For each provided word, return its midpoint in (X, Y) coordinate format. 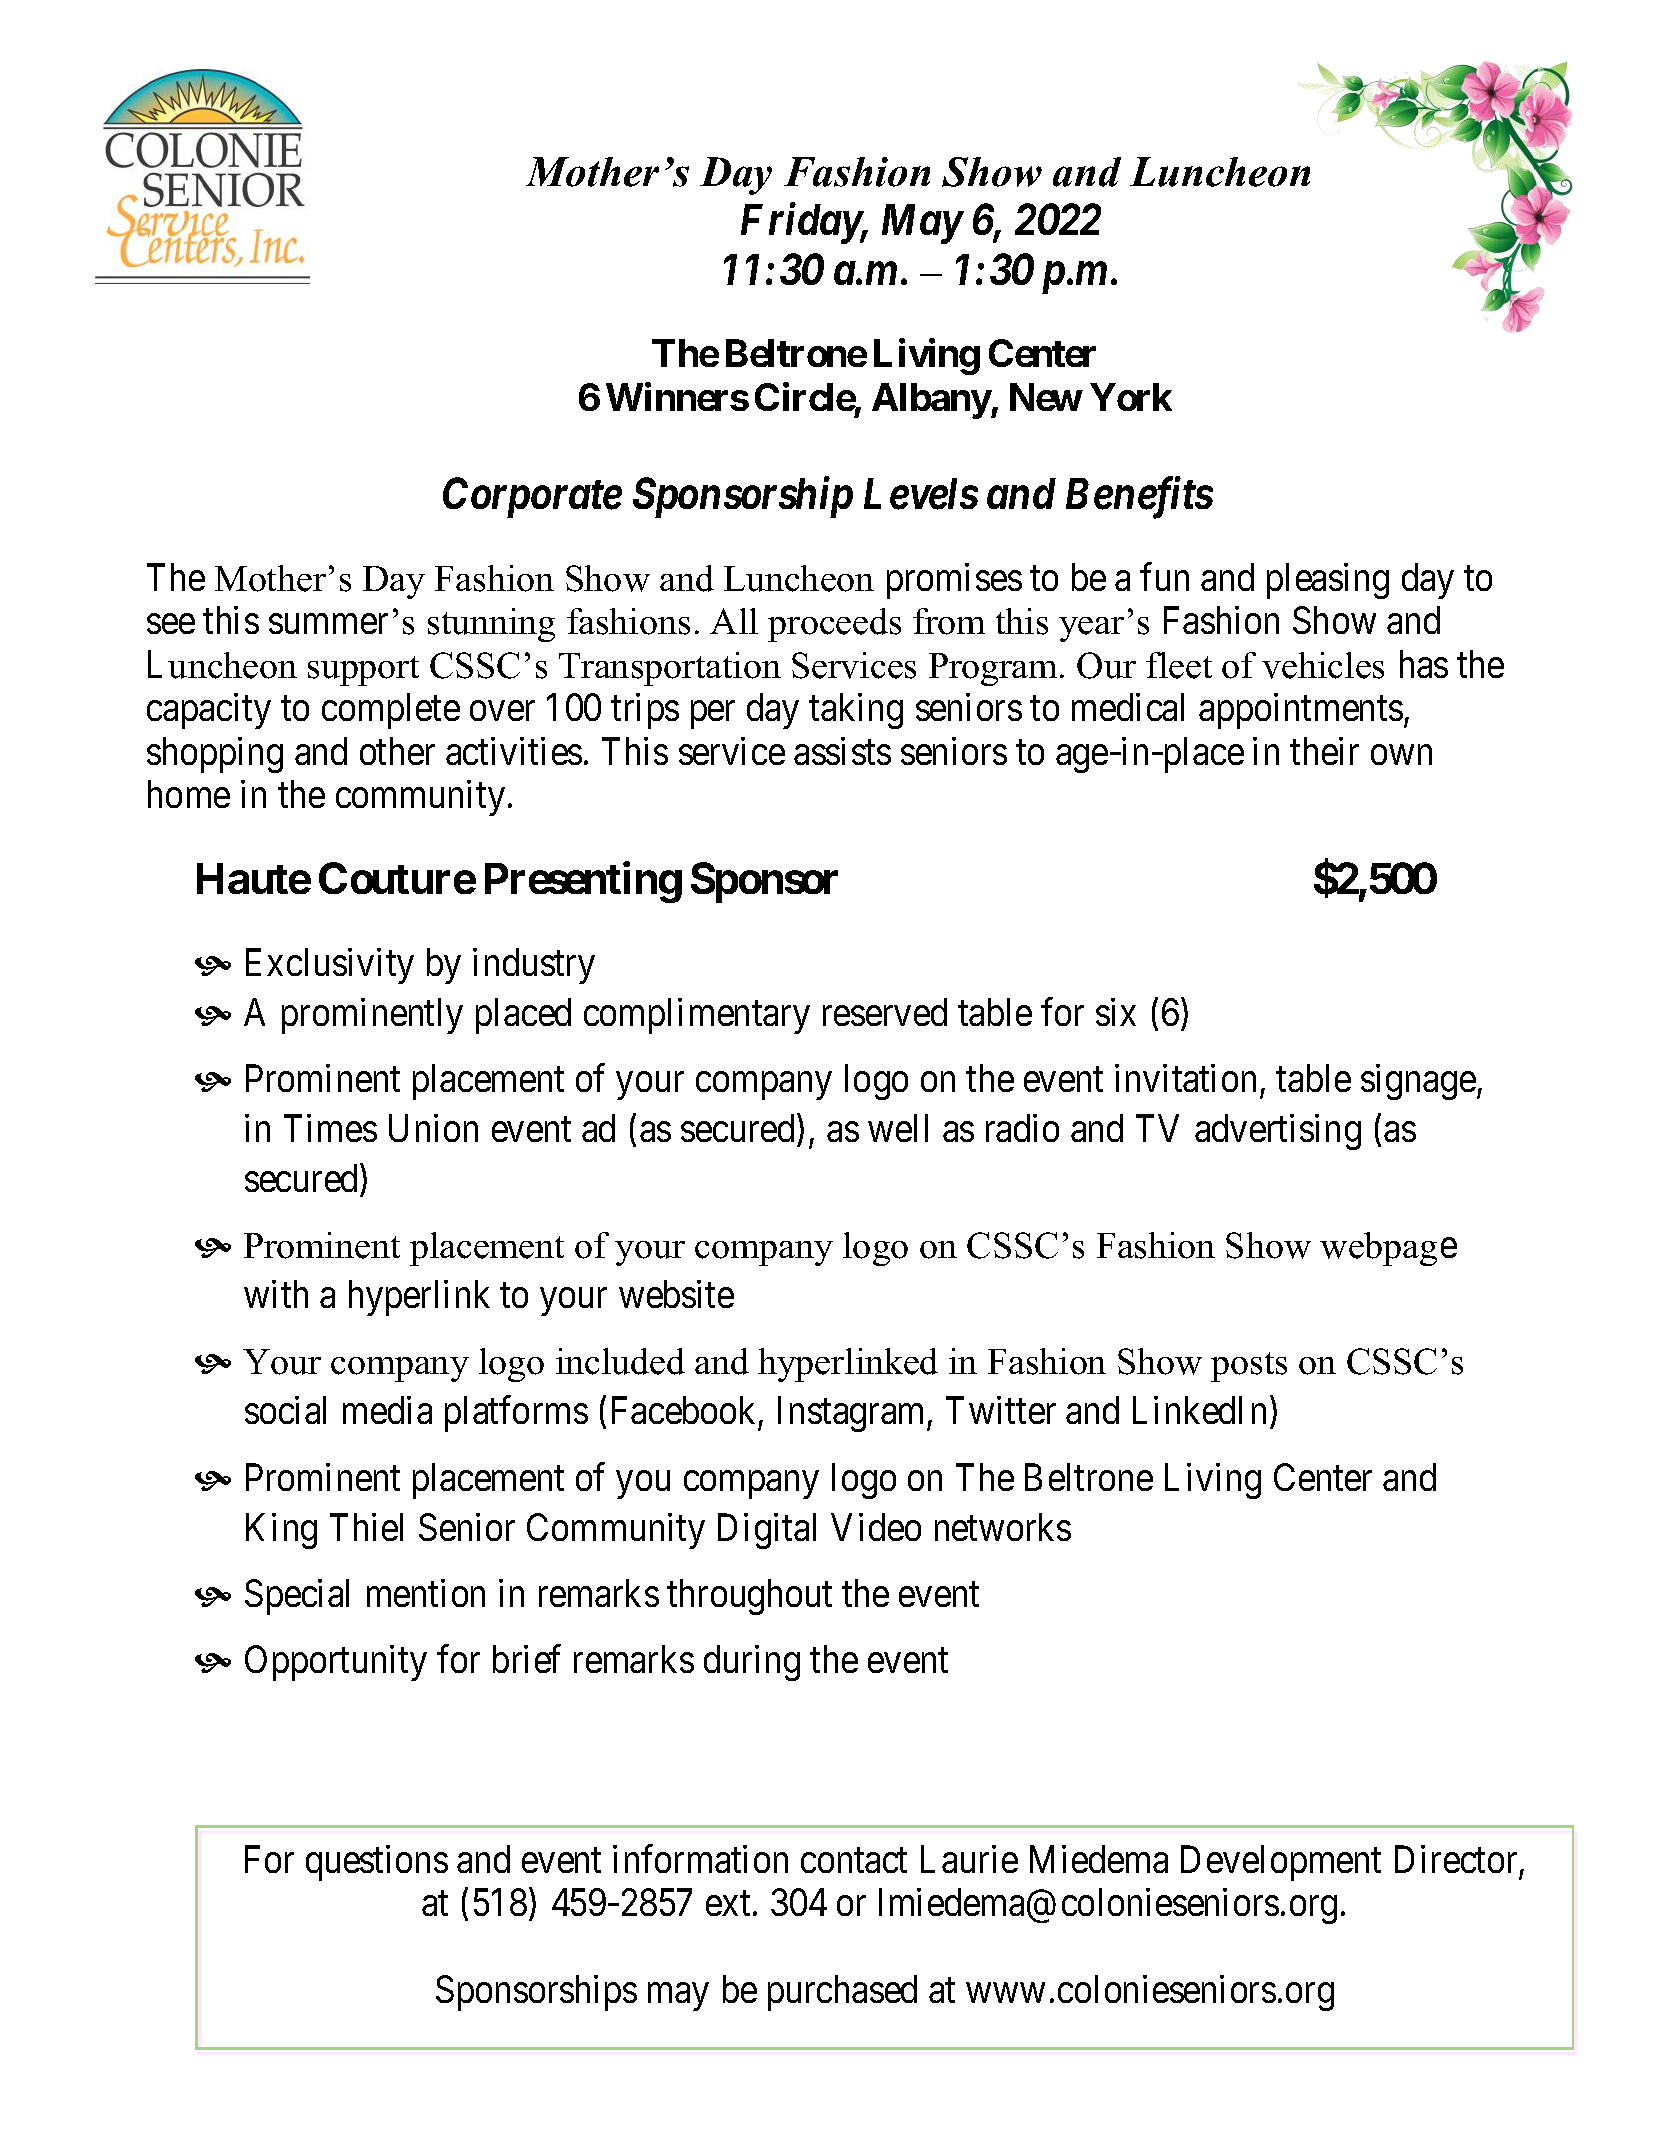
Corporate (532, 497)
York (1131, 397)
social (285, 1410)
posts (1249, 1367)
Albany (931, 401)
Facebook (683, 1410)
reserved (885, 1012)
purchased (842, 1993)
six (1116, 1012)
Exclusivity (330, 966)
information (700, 1859)
